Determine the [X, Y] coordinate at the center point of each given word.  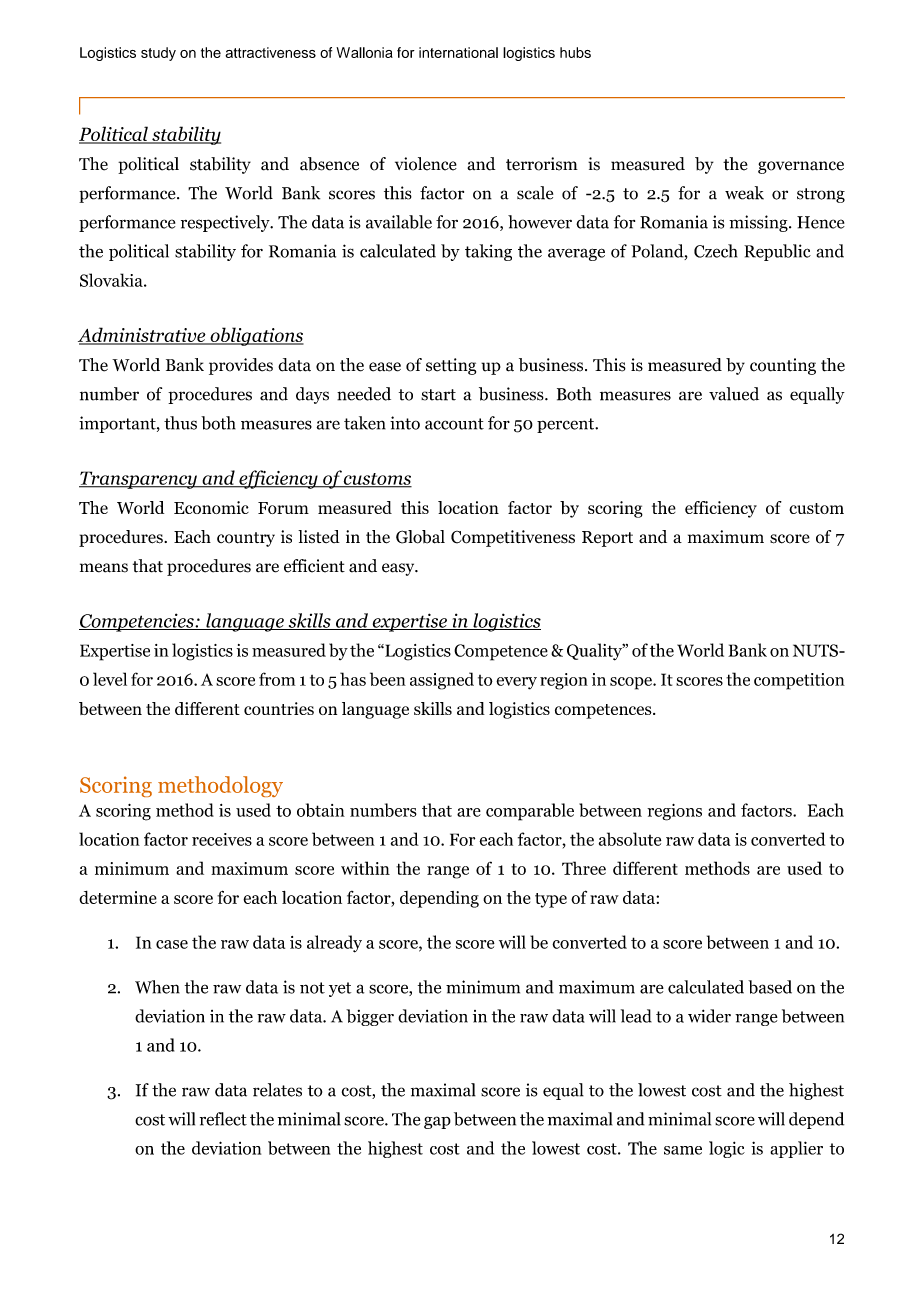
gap [437, 1122]
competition [799, 681]
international [458, 52]
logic [727, 1149]
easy [399, 569]
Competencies [137, 622]
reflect [223, 1119]
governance [801, 167]
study [158, 54]
